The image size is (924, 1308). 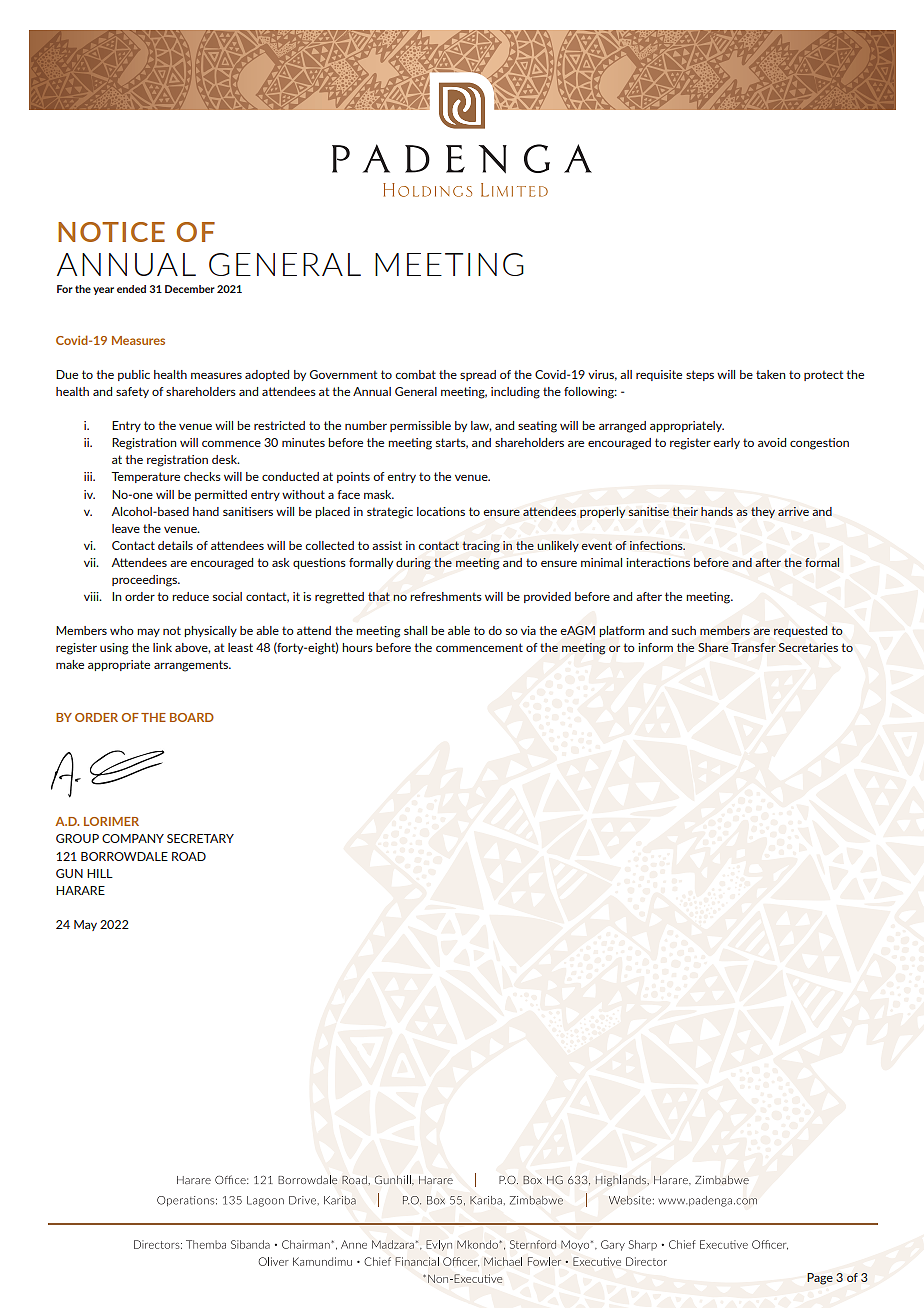 What do you see at coordinates (200, 838) in the screenshot?
I see `SECRETARY` at bounding box center [200, 838].
